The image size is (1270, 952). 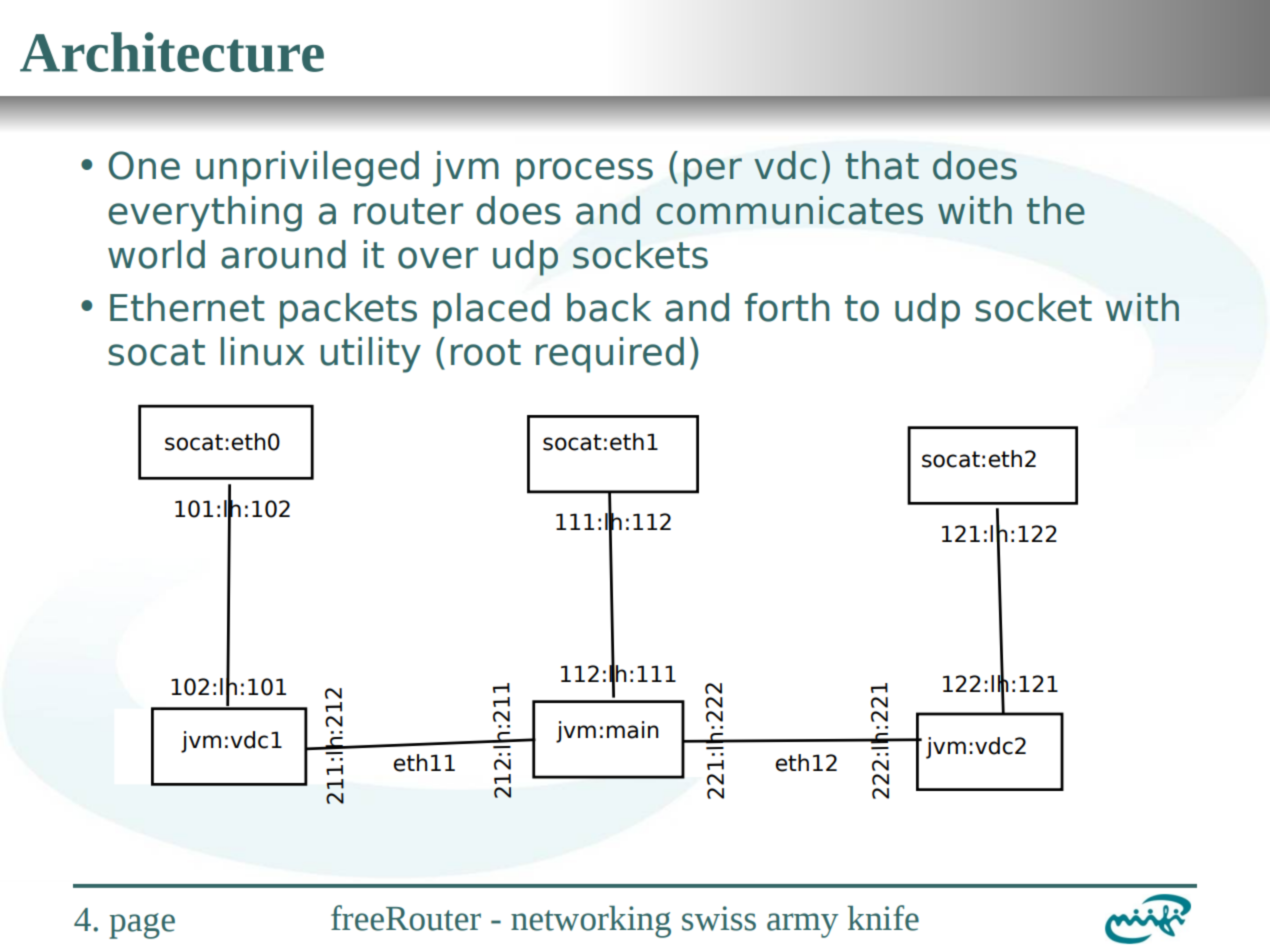 I want to click on root, so click(x=486, y=352).
